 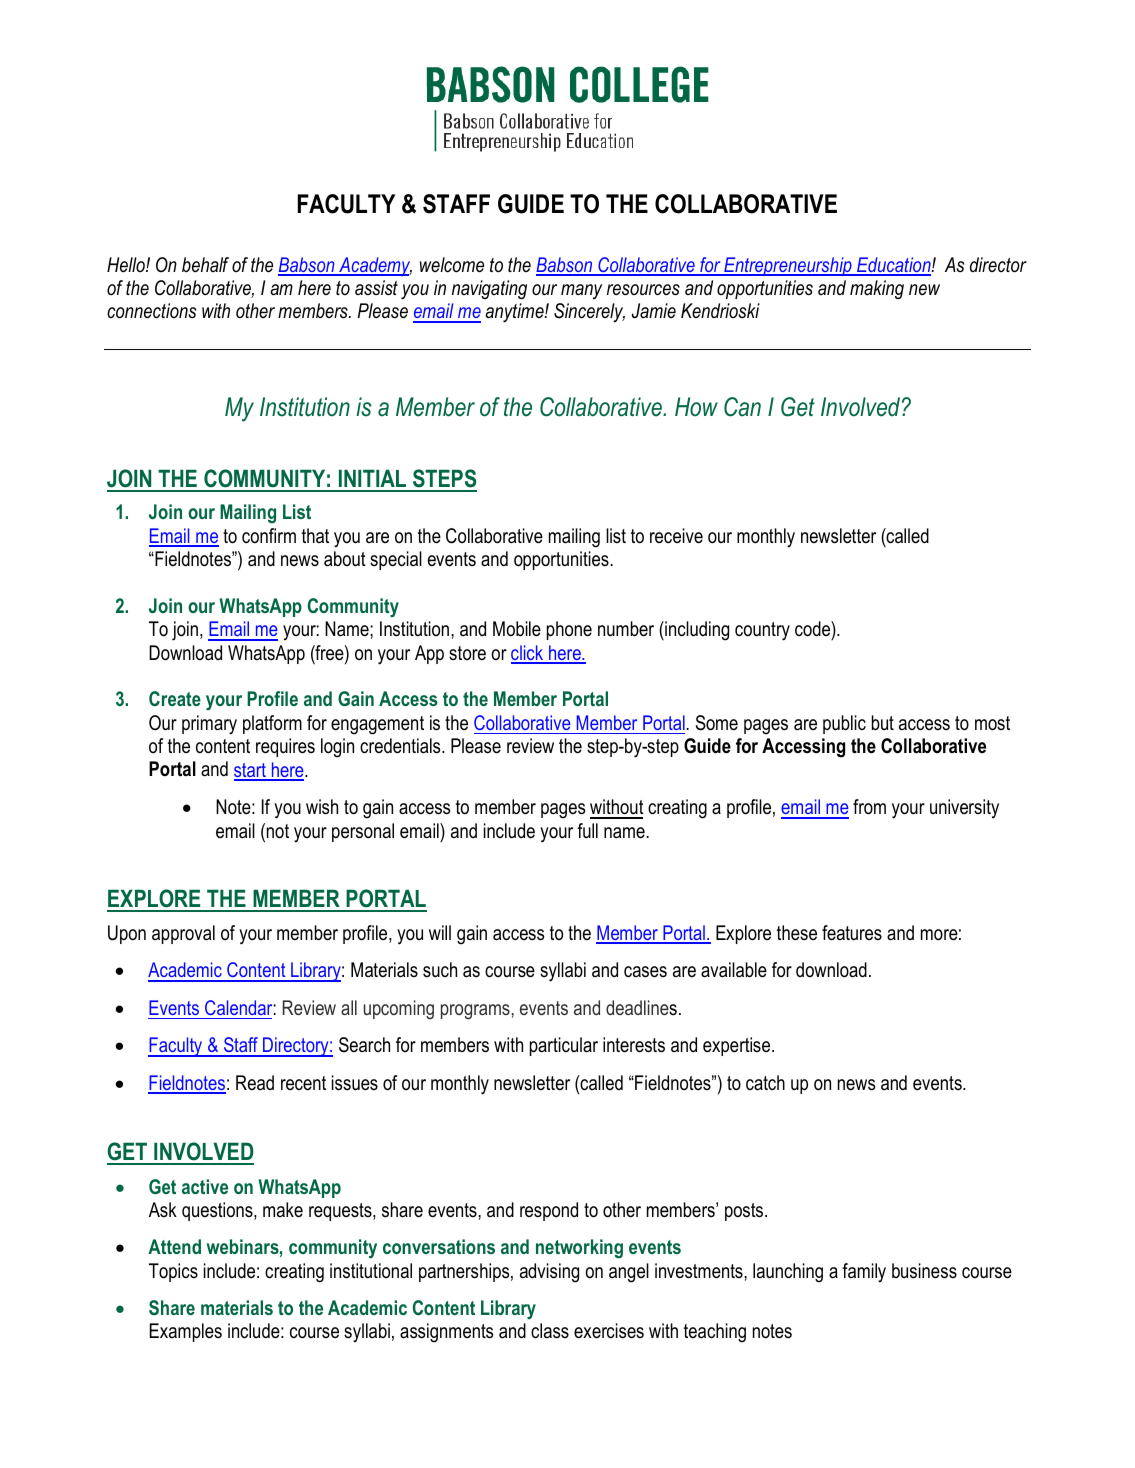 I want to click on Examples, so click(x=186, y=1332).
